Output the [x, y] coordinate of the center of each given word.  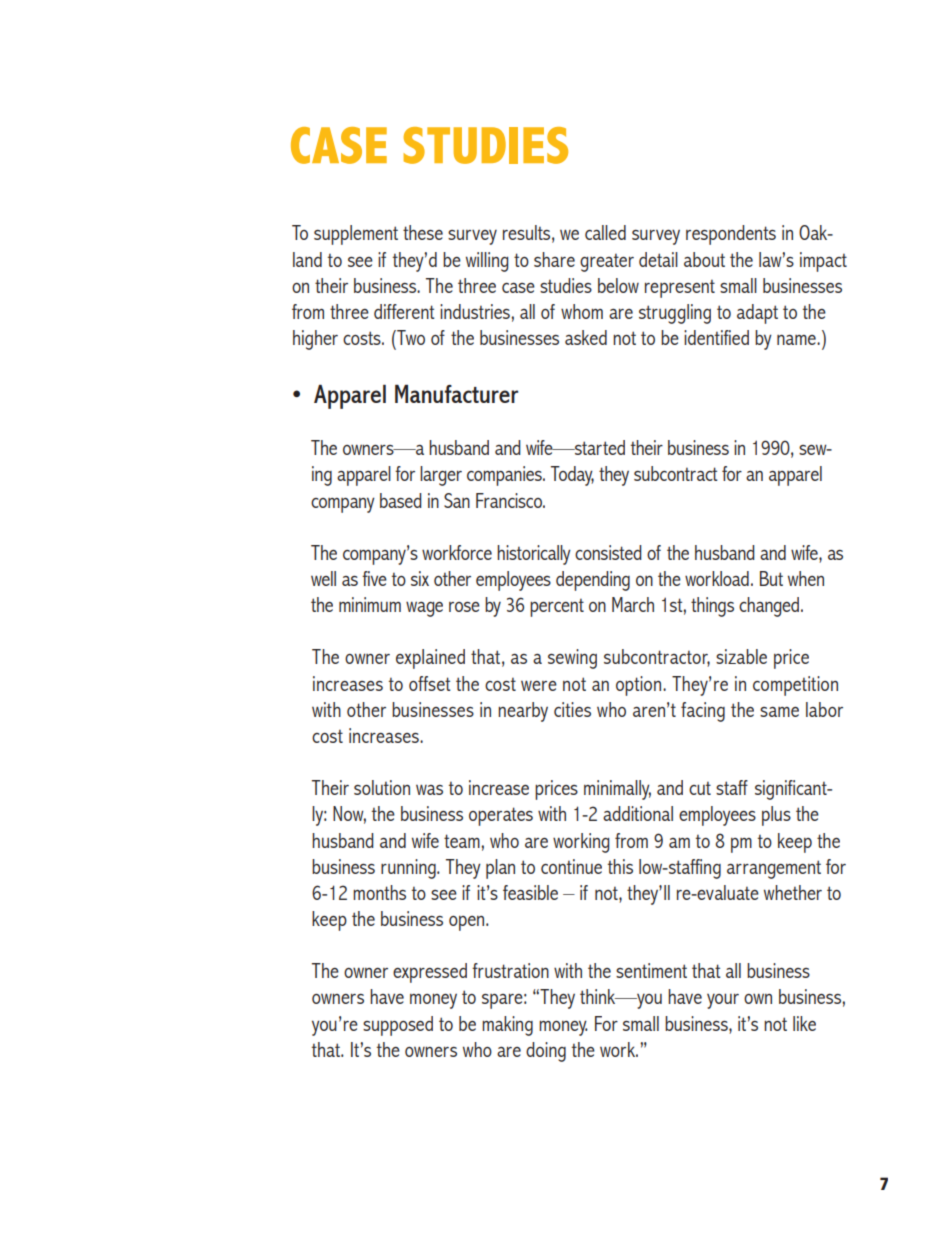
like [804, 1023]
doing [546, 1052]
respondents [731, 235]
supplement [356, 235]
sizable [741, 656]
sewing [572, 659]
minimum [370, 604]
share [554, 259]
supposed [398, 1026]
